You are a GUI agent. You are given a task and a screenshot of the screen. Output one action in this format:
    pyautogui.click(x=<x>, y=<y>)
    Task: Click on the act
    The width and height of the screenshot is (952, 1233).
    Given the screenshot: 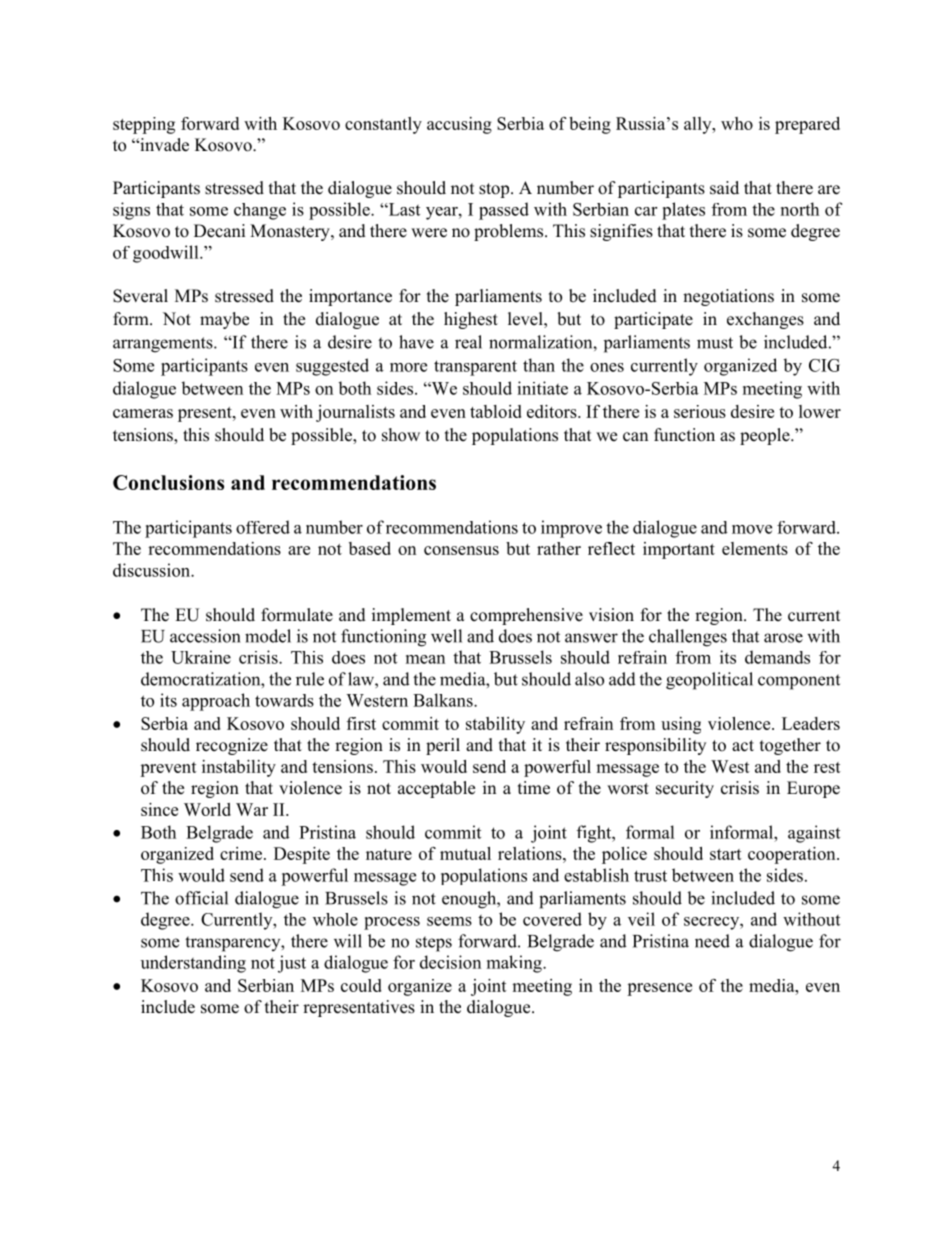 What is the action you would take?
    pyautogui.click(x=743, y=746)
